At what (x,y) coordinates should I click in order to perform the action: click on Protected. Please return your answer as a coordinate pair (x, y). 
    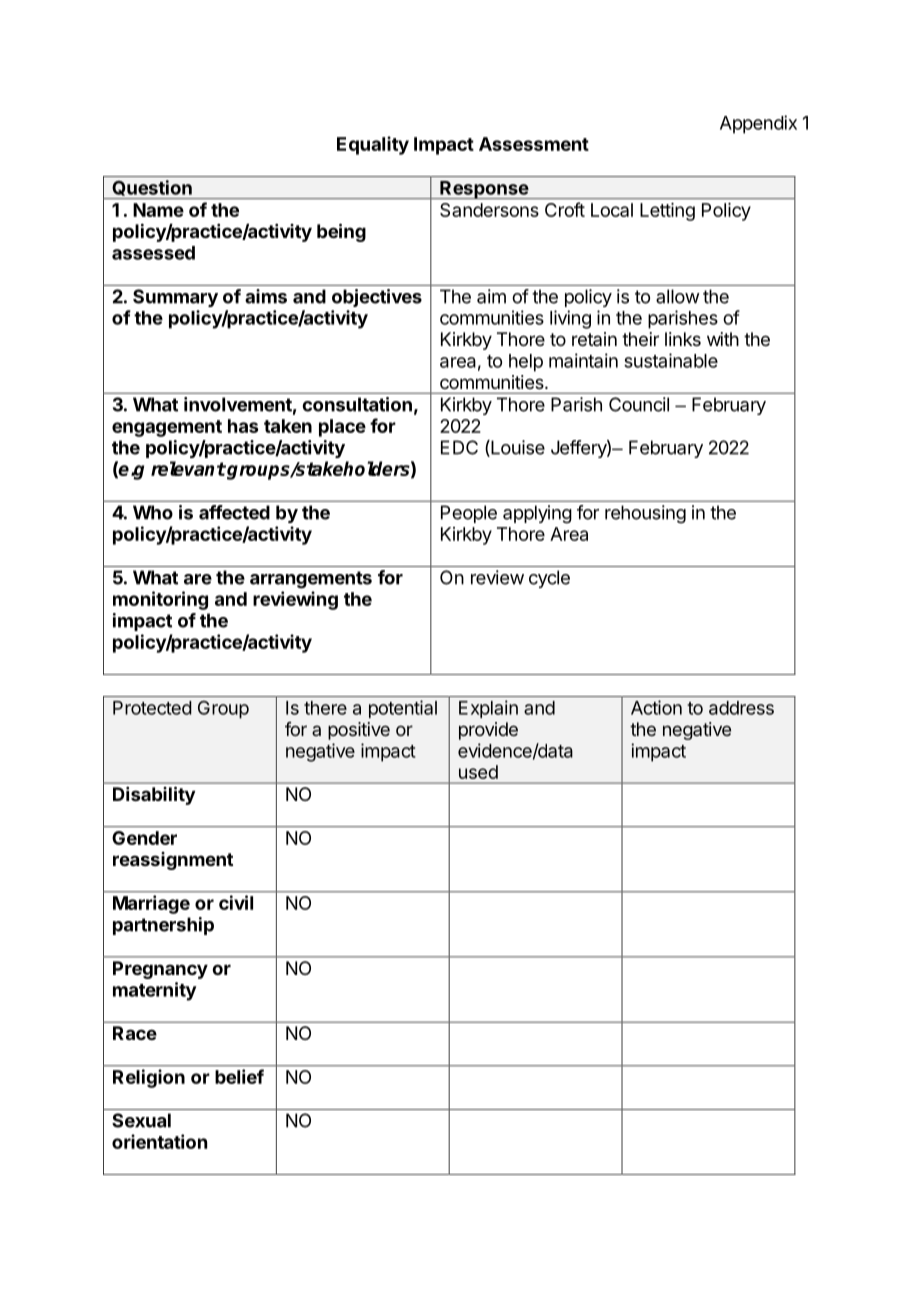
    Looking at the image, I should click on (152, 708).
